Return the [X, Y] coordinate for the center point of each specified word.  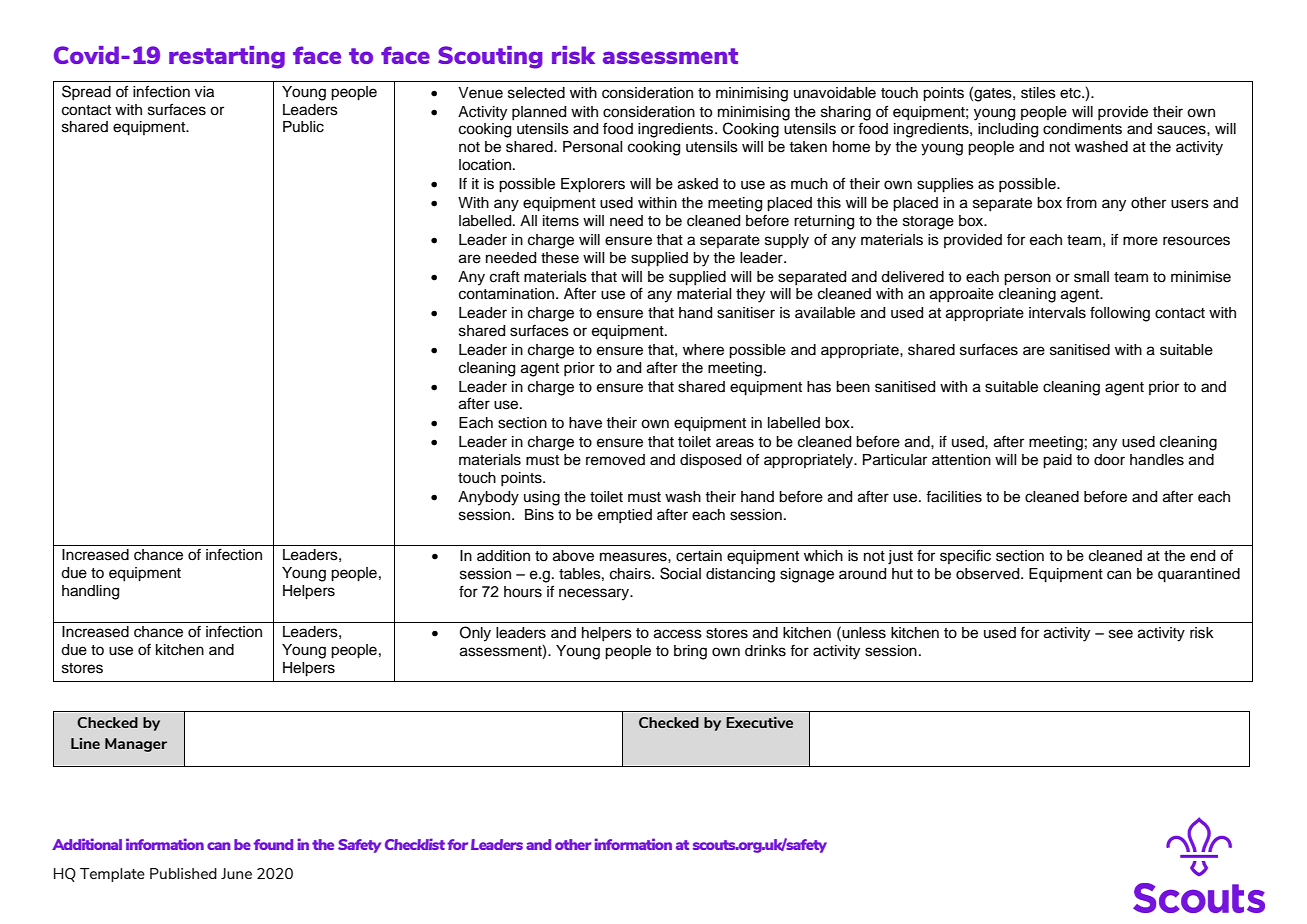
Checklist [415, 844]
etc [1071, 93]
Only [475, 634]
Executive [759, 722]
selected [536, 93]
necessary [595, 594]
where [703, 350]
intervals [1057, 313]
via [204, 92]
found [273, 844]
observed [989, 574]
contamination [508, 294]
